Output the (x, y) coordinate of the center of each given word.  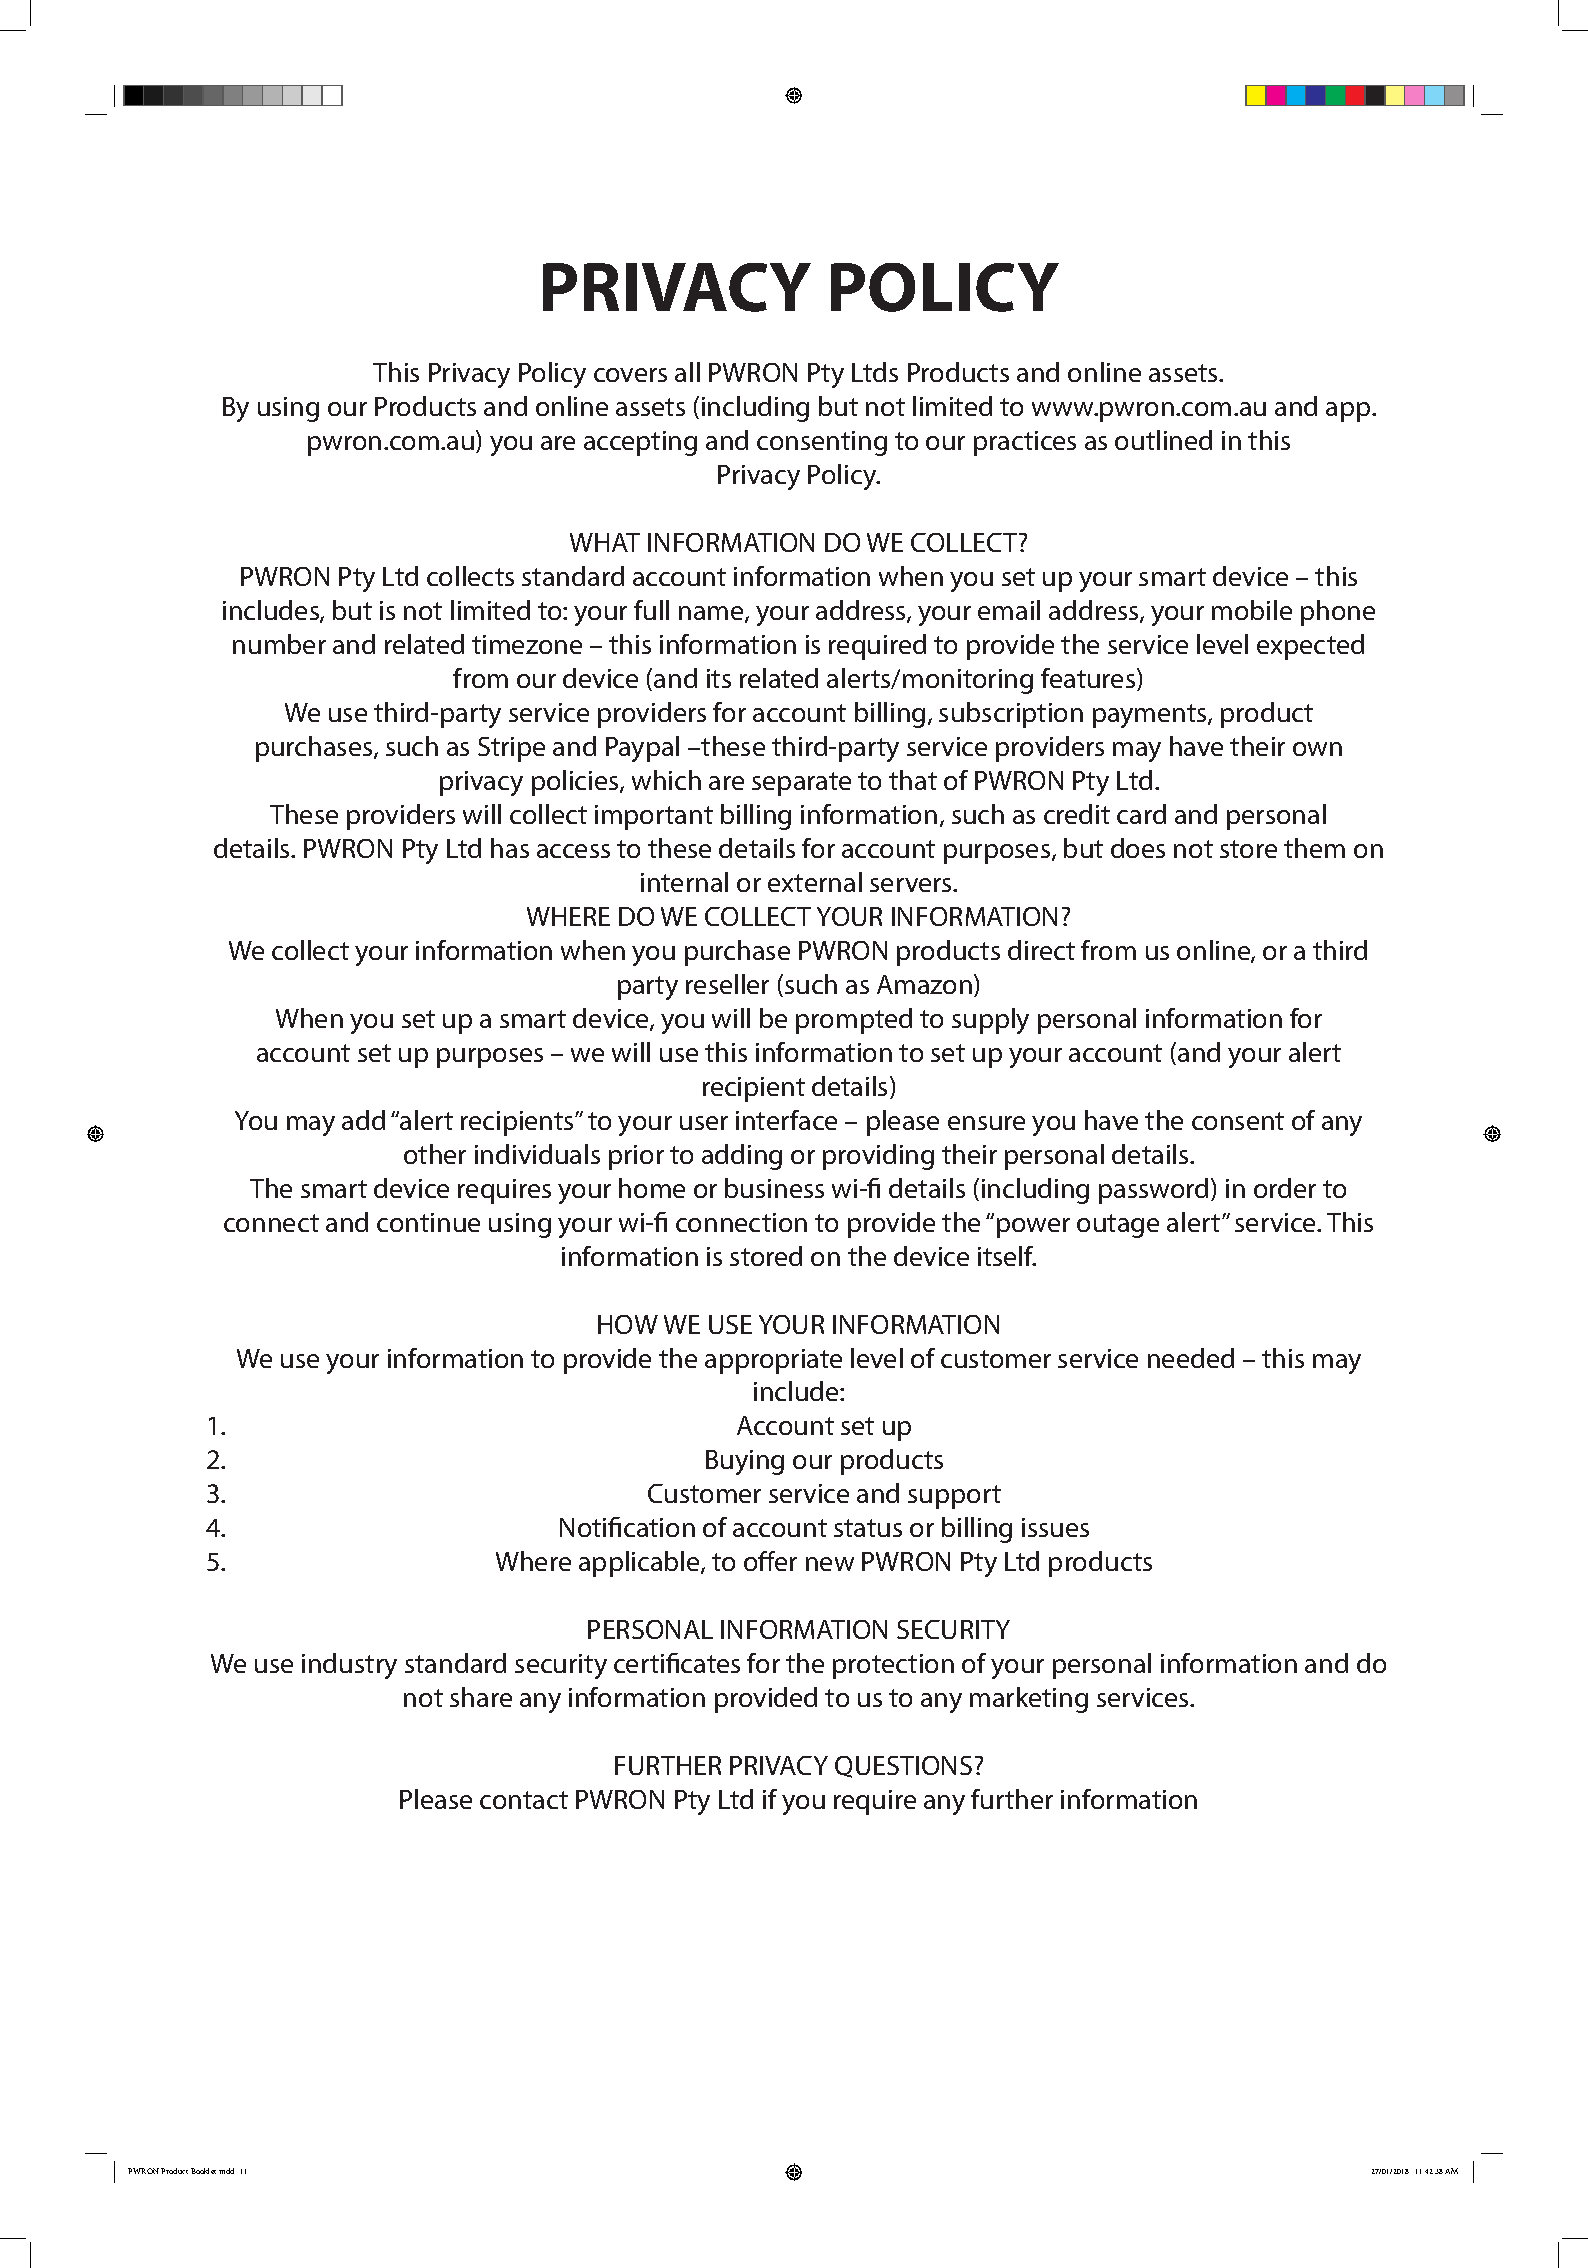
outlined (1163, 440)
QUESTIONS (903, 1767)
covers (630, 375)
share (481, 1697)
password (1153, 1191)
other (435, 1154)
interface (786, 1120)
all (687, 372)
